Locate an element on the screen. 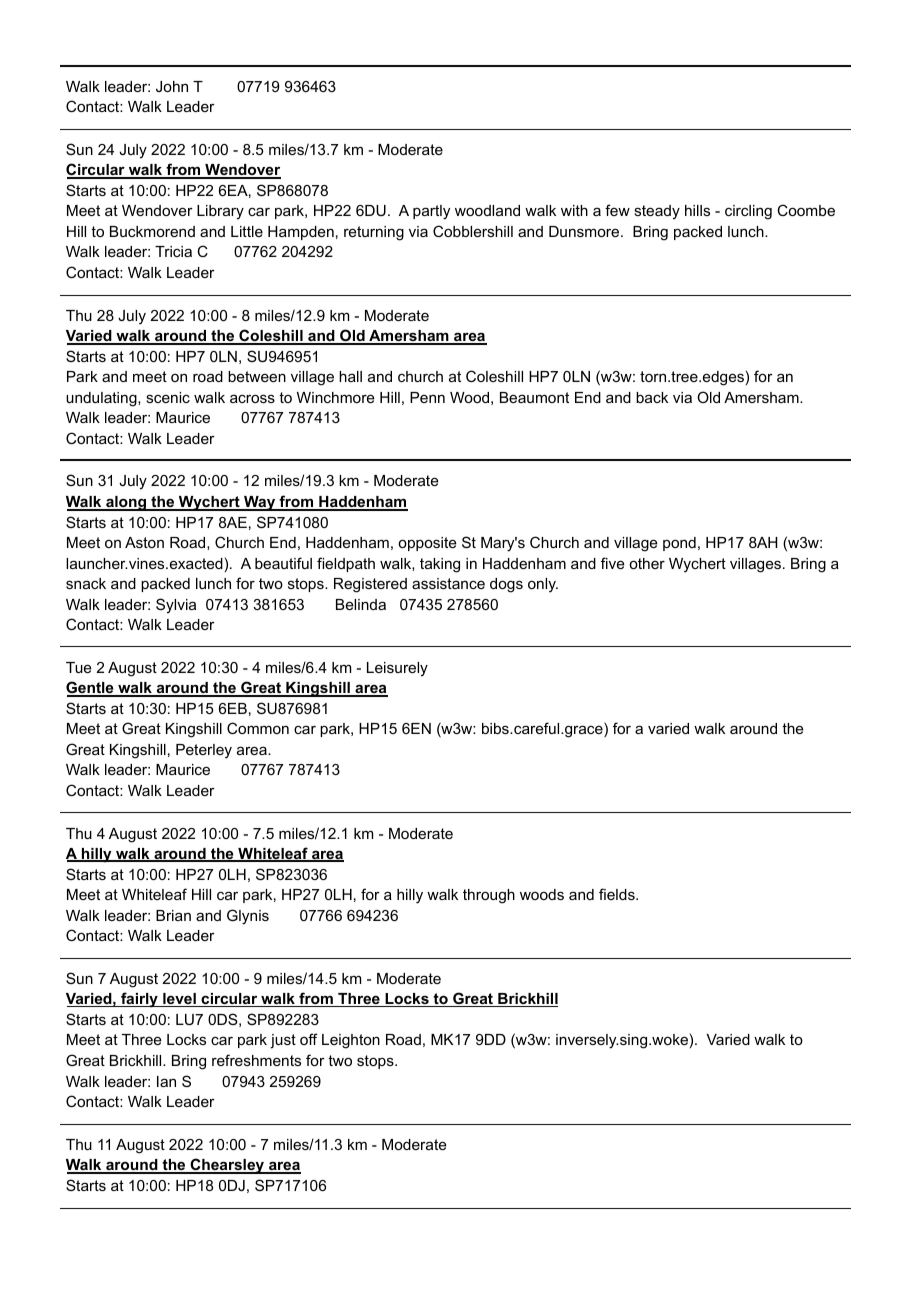 This screenshot has width=924, height=1307. circling is located at coordinates (748, 212).
